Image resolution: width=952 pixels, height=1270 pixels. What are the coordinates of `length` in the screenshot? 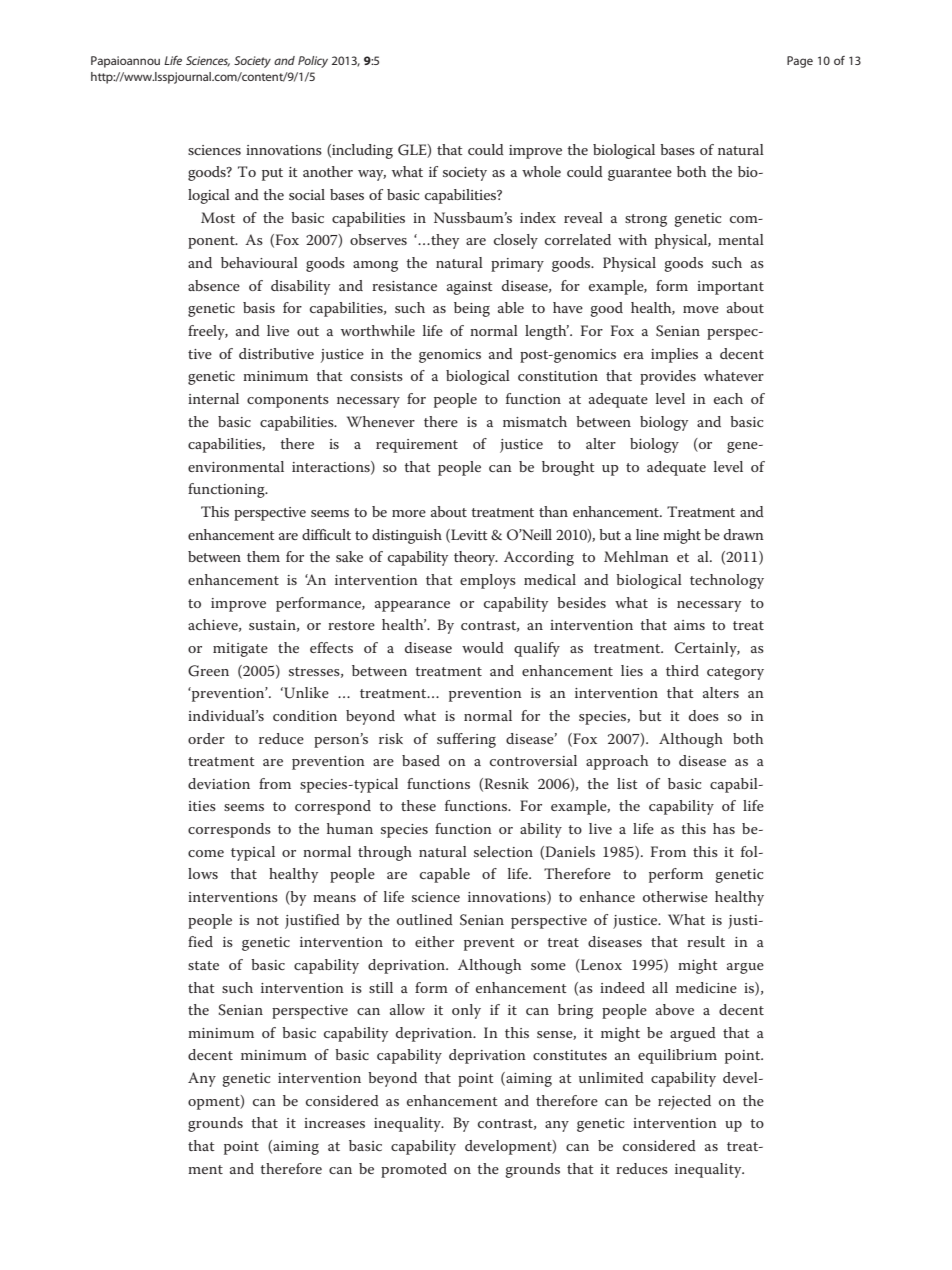 It's located at (547, 332).
